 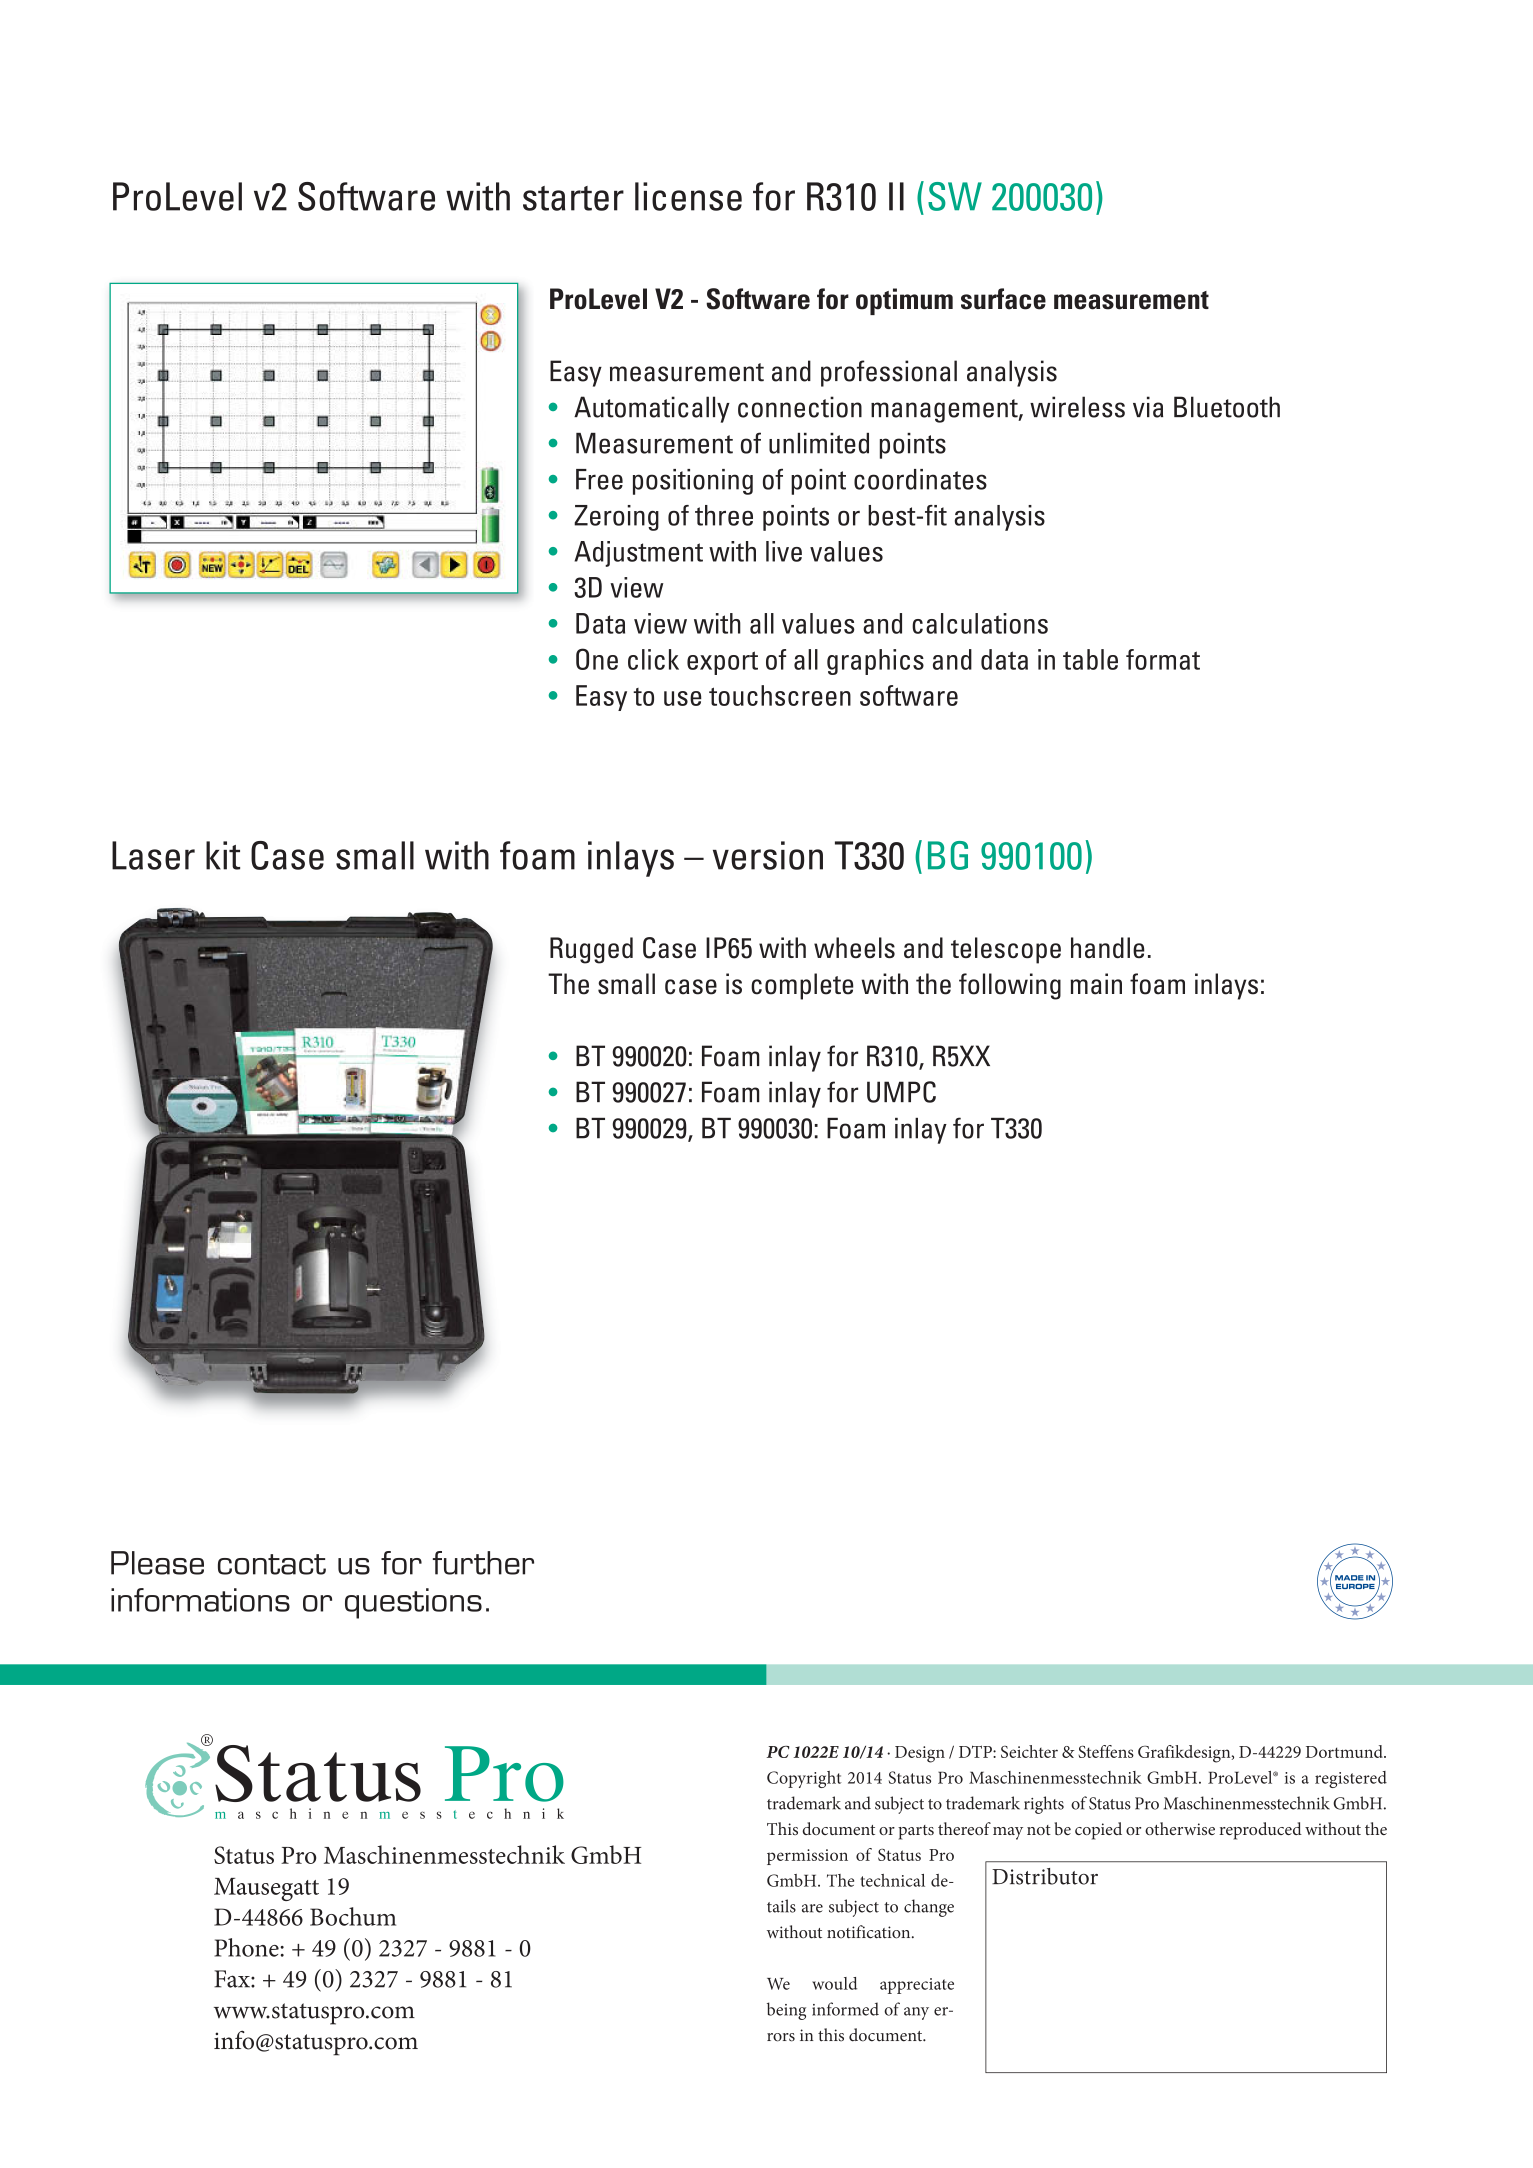 What do you see at coordinates (573, 198) in the page?
I see `starter` at bounding box center [573, 198].
